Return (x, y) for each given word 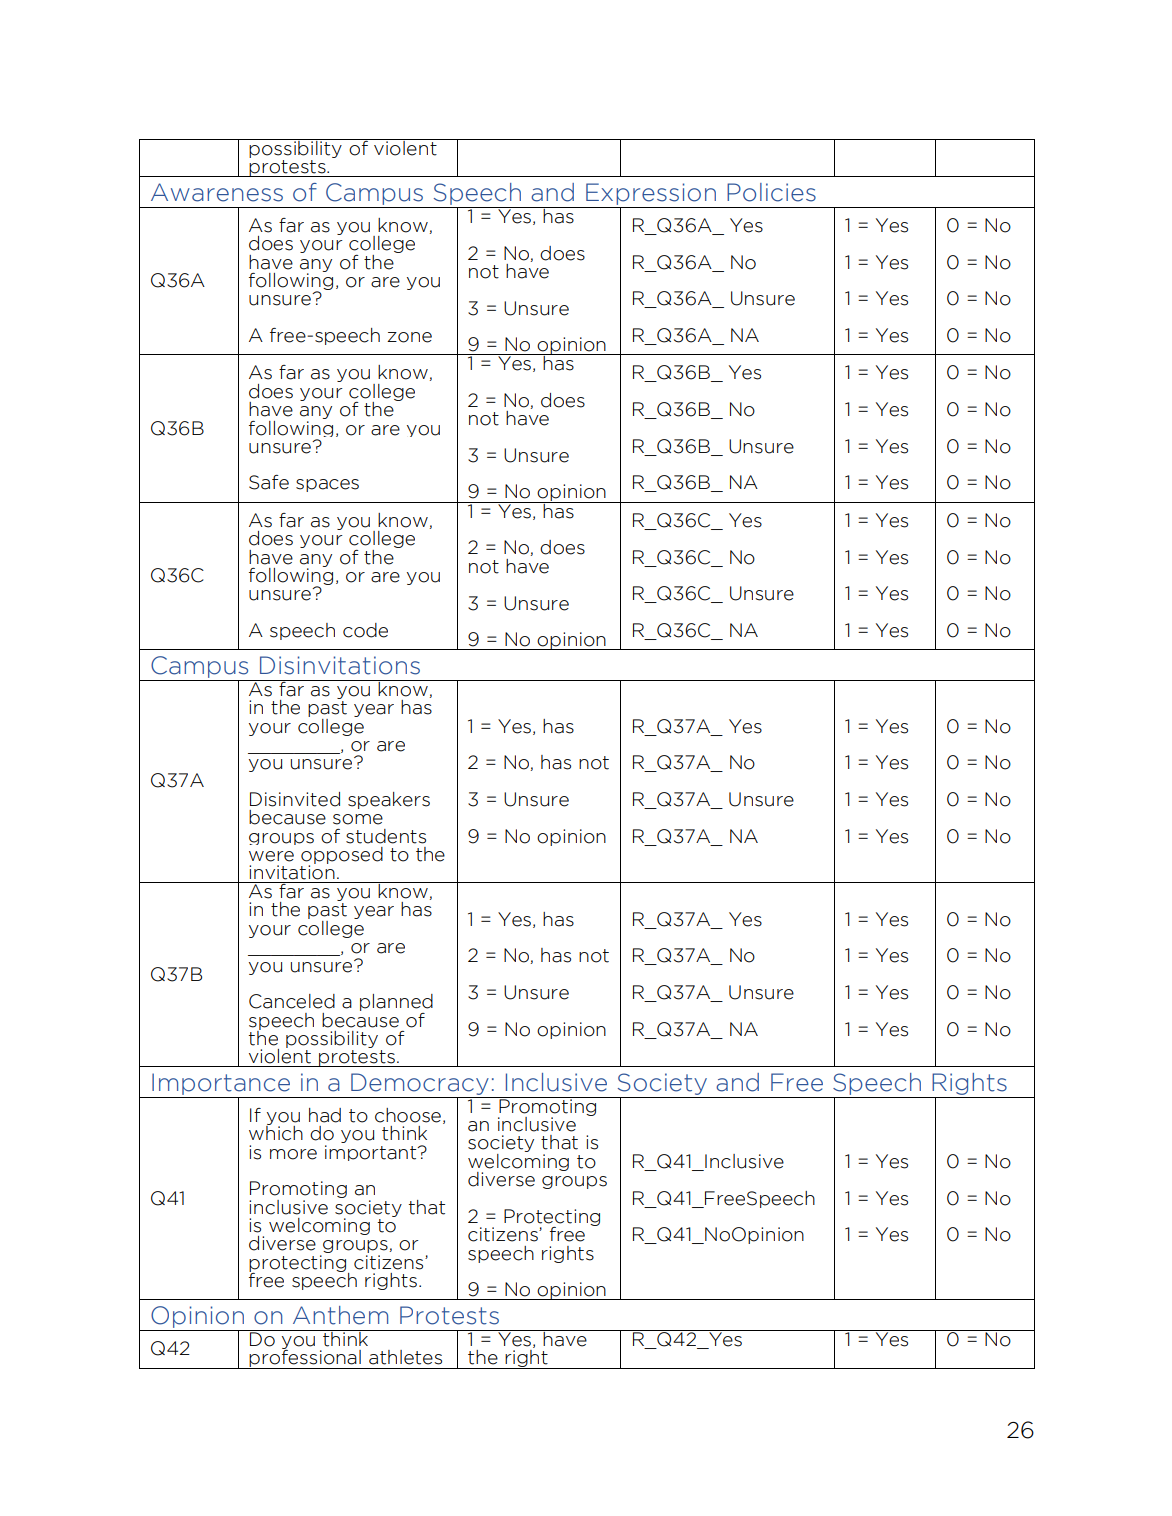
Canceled (292, 1001)
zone (409, 337)
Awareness (217, 192)
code (365, 630)
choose (408, 1115)
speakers (389, 800)
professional (305, 1358)
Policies (771, 192)
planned (396, 1004)
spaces (327, 485)
